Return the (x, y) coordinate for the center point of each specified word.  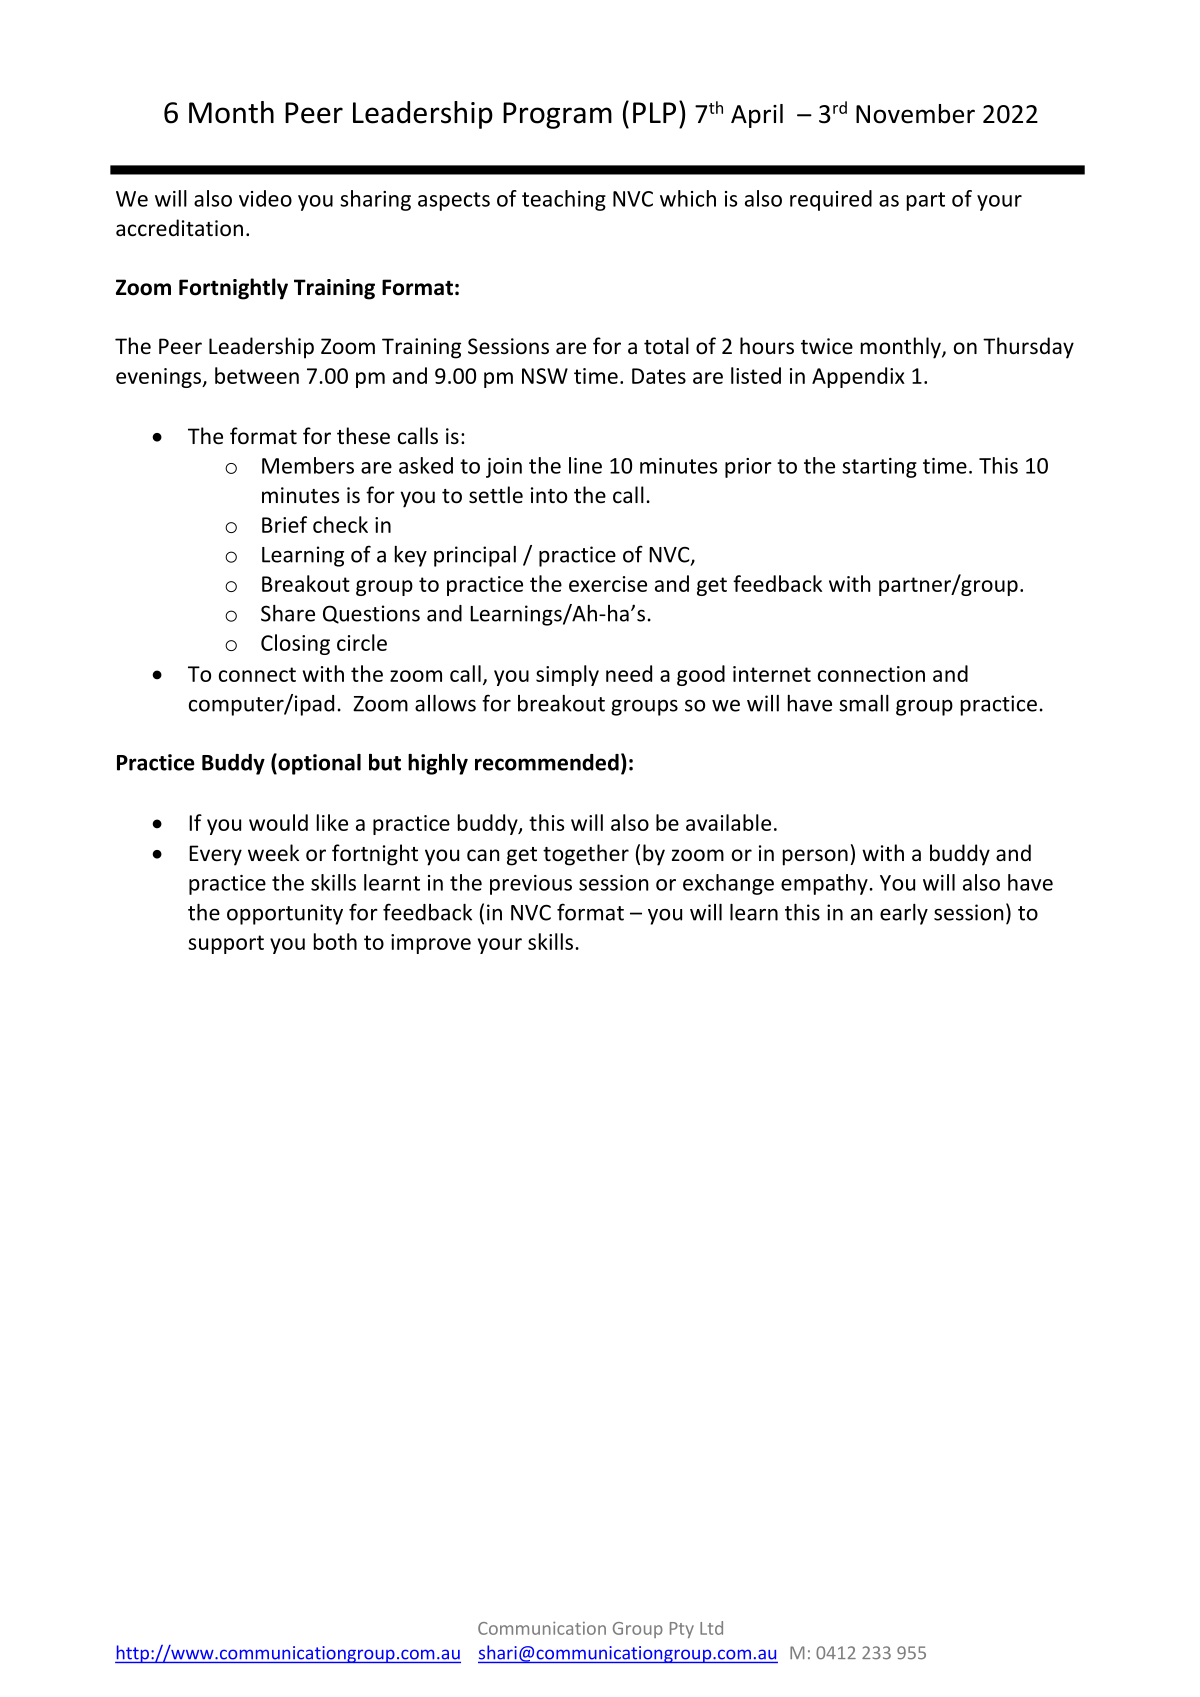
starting (879, 468)
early (904, 914)
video (265, 198)
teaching (564, 200)
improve (431, 944)
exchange (728, 884)
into (549, 495)
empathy (824, 884)
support (226, 944)
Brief (284, 524)
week (273, 853)
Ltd (711, 1628)
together (586, 855)
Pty (682, 1630)
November (915, 114)
